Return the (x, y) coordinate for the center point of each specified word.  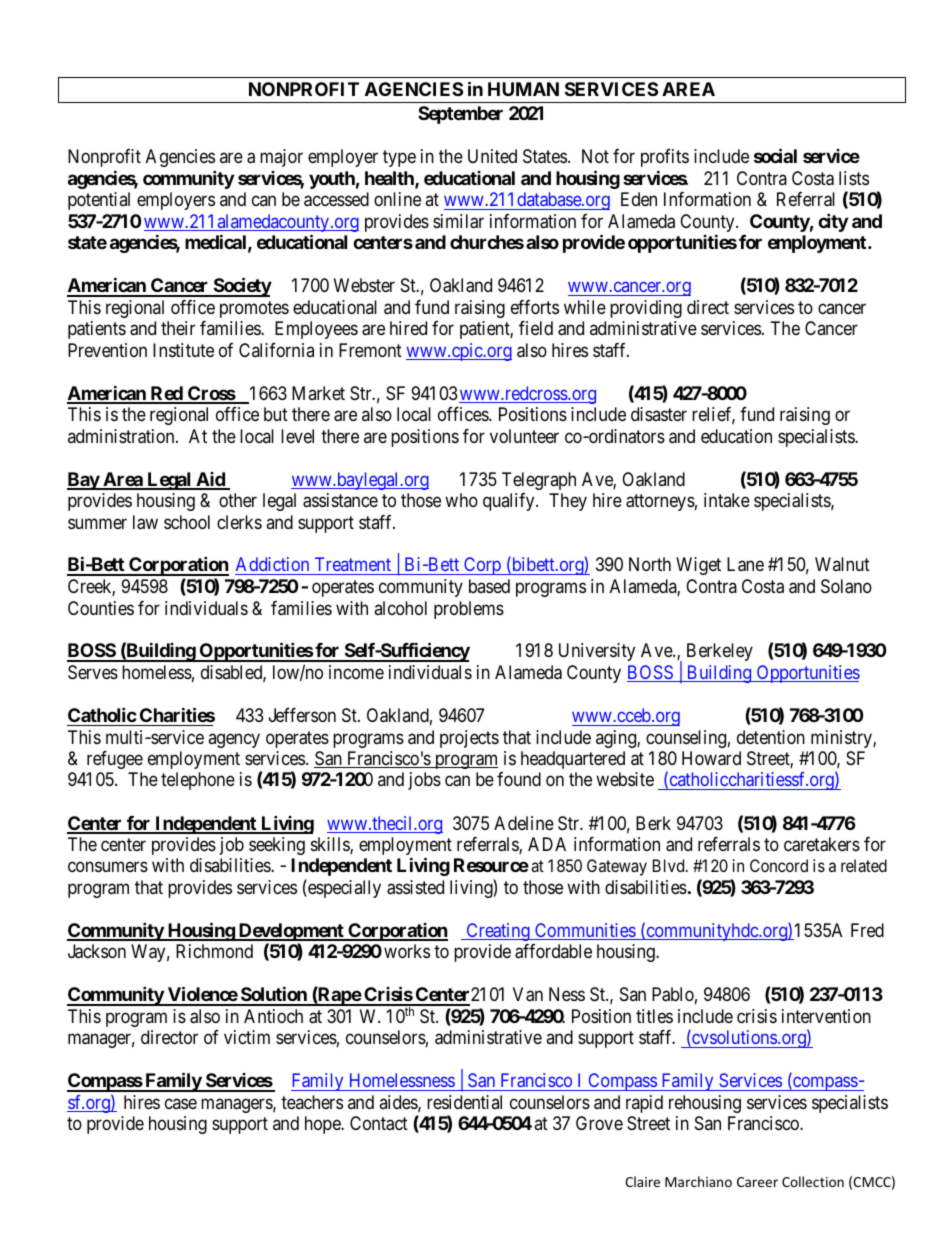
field (536, 328)
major (281, 158)
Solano (846, 586)
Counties (101, 608)
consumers (108, 867)
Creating (498, 932)
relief (713, 415)
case (181, 1103)
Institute (183, 350)
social (775, 156)
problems (469, 610)
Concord (779, 865)
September (460, 115)
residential (464, 1102)
